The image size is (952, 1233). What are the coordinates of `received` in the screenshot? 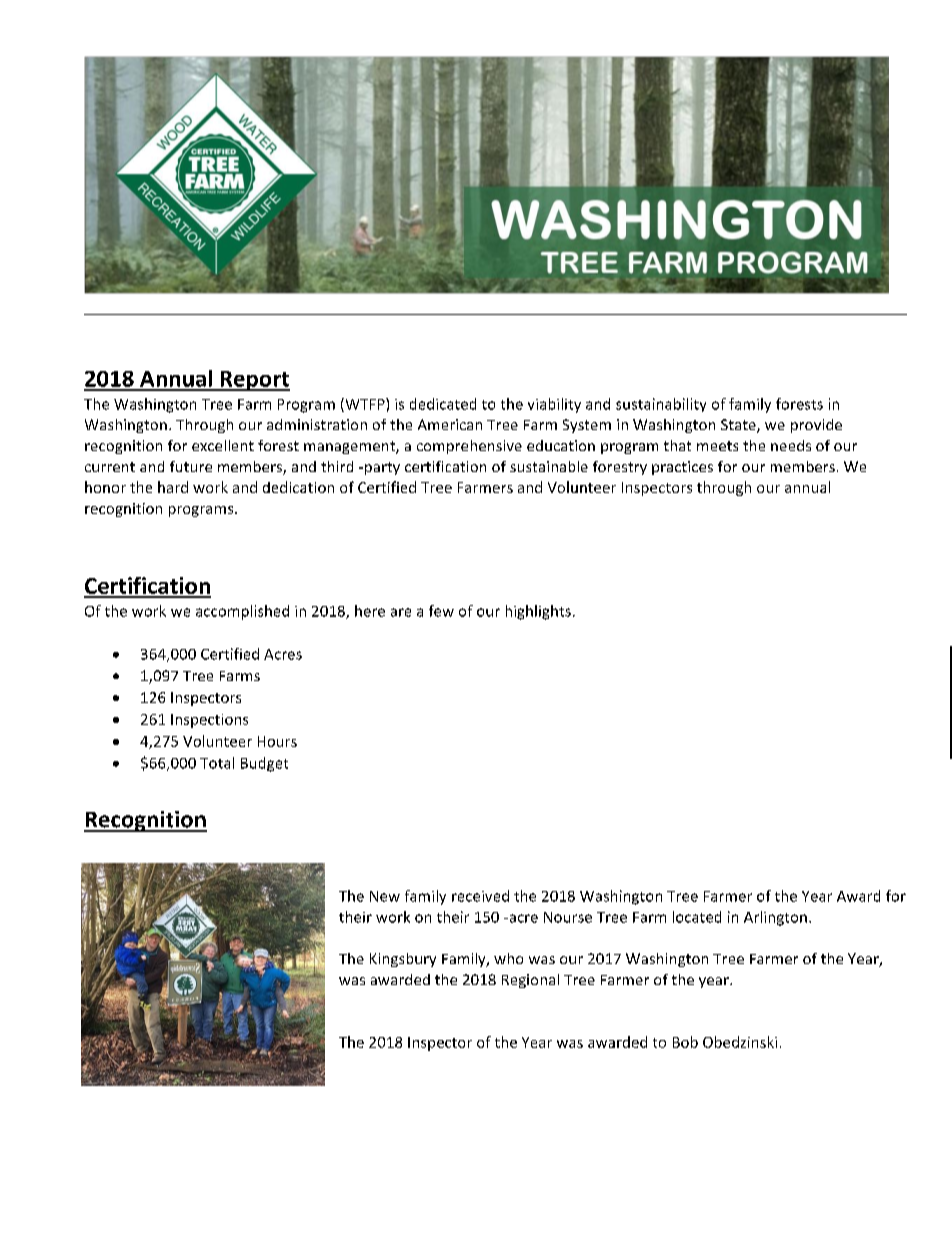 It's located at (480, 896).
